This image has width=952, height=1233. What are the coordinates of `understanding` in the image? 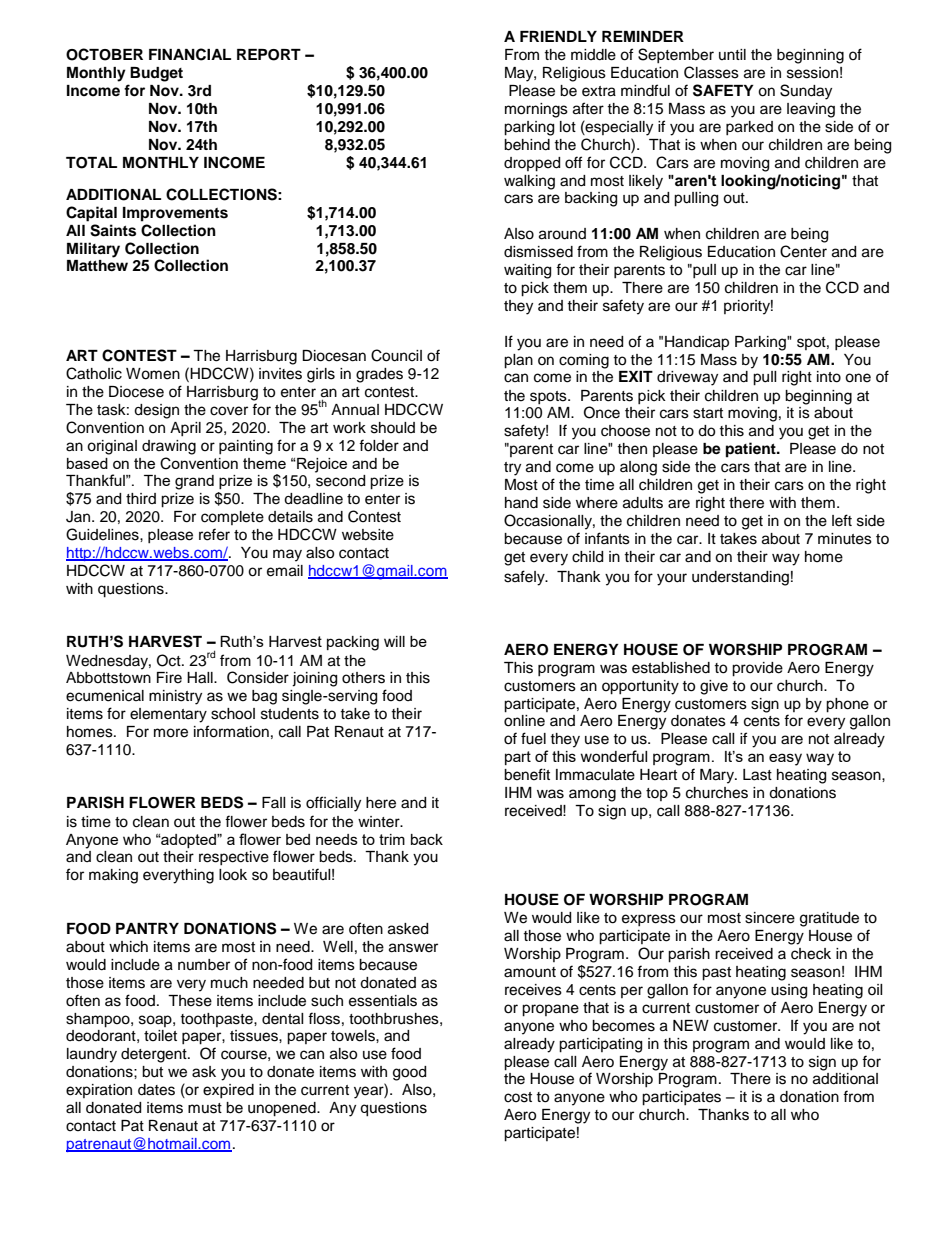 It's located at (740, 578).
